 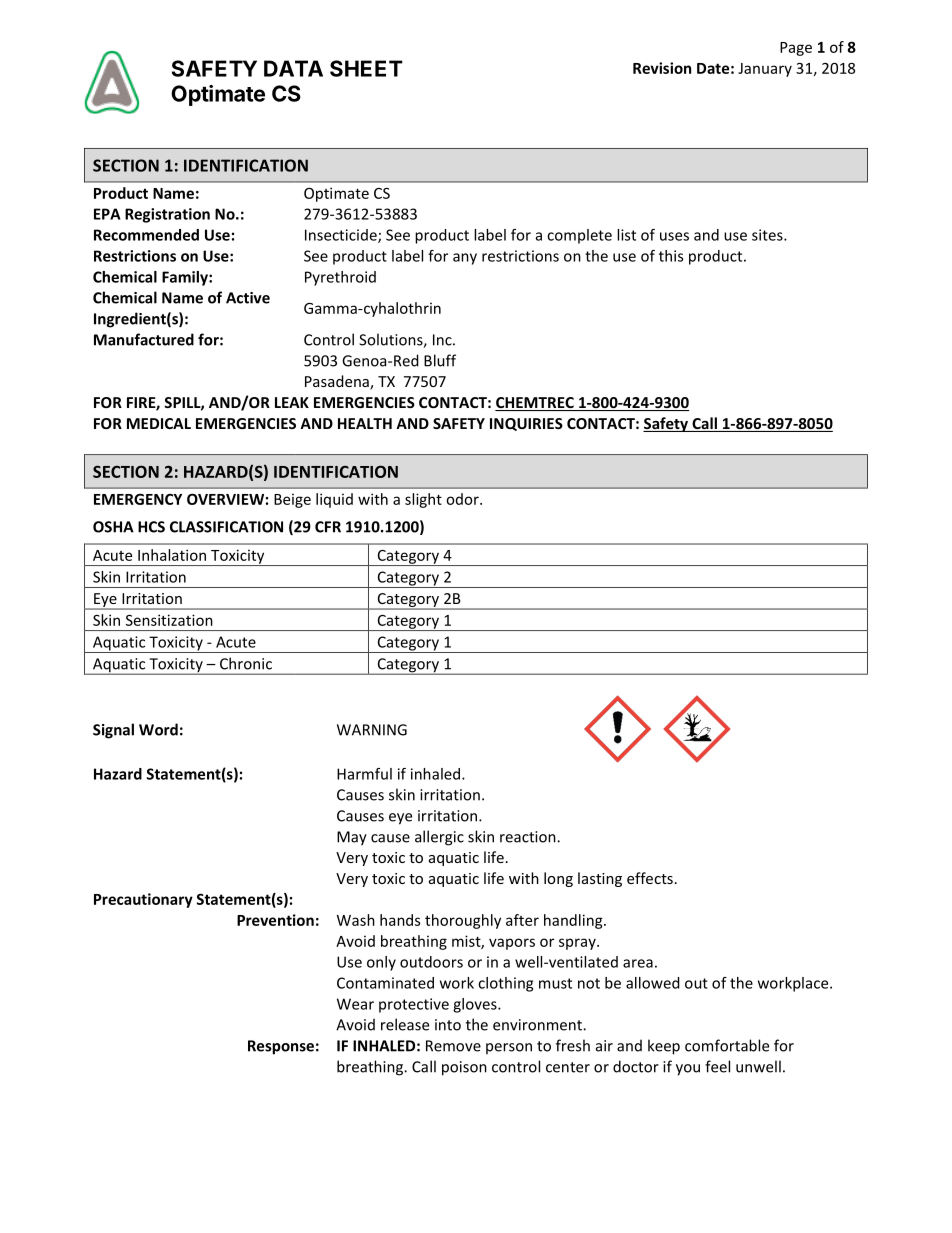 I want to click on DATA, so click(x=293, y=68).
